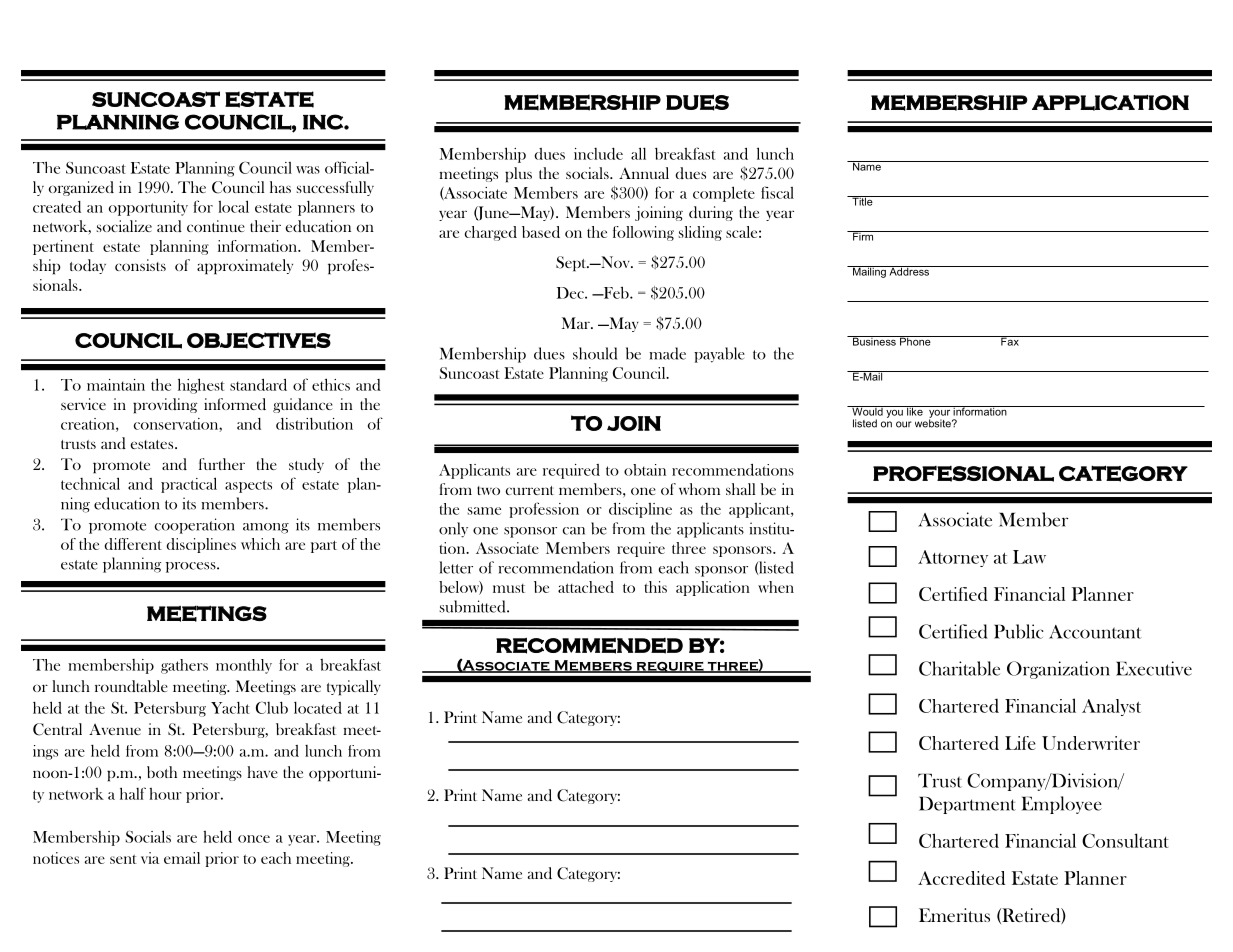  What do you see at coordinates (150, 858) in the screenshot?
I see `via` at bounding box center [150, 858].
